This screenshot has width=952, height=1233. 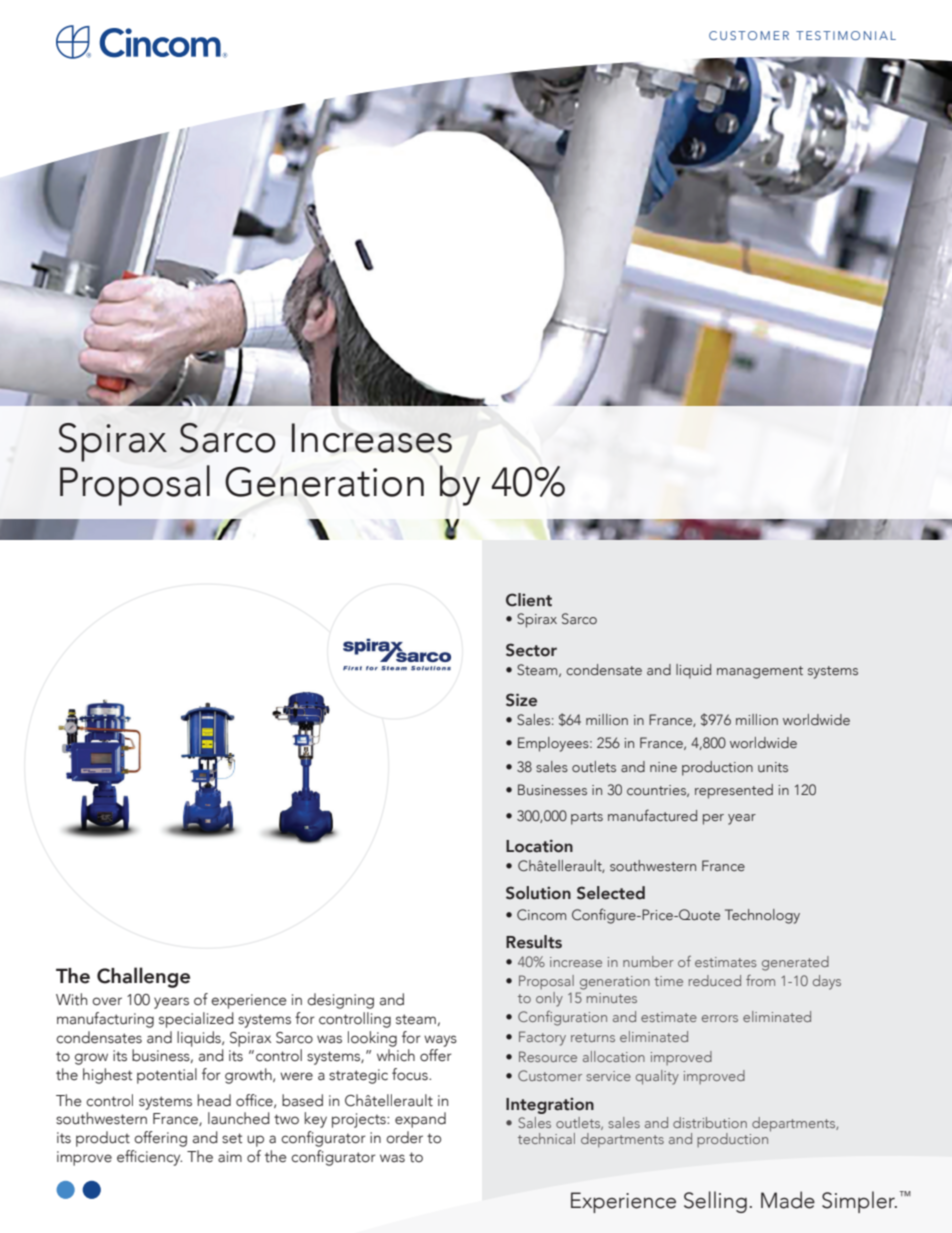 I want to click on Size, so click(x=521, y=700).
